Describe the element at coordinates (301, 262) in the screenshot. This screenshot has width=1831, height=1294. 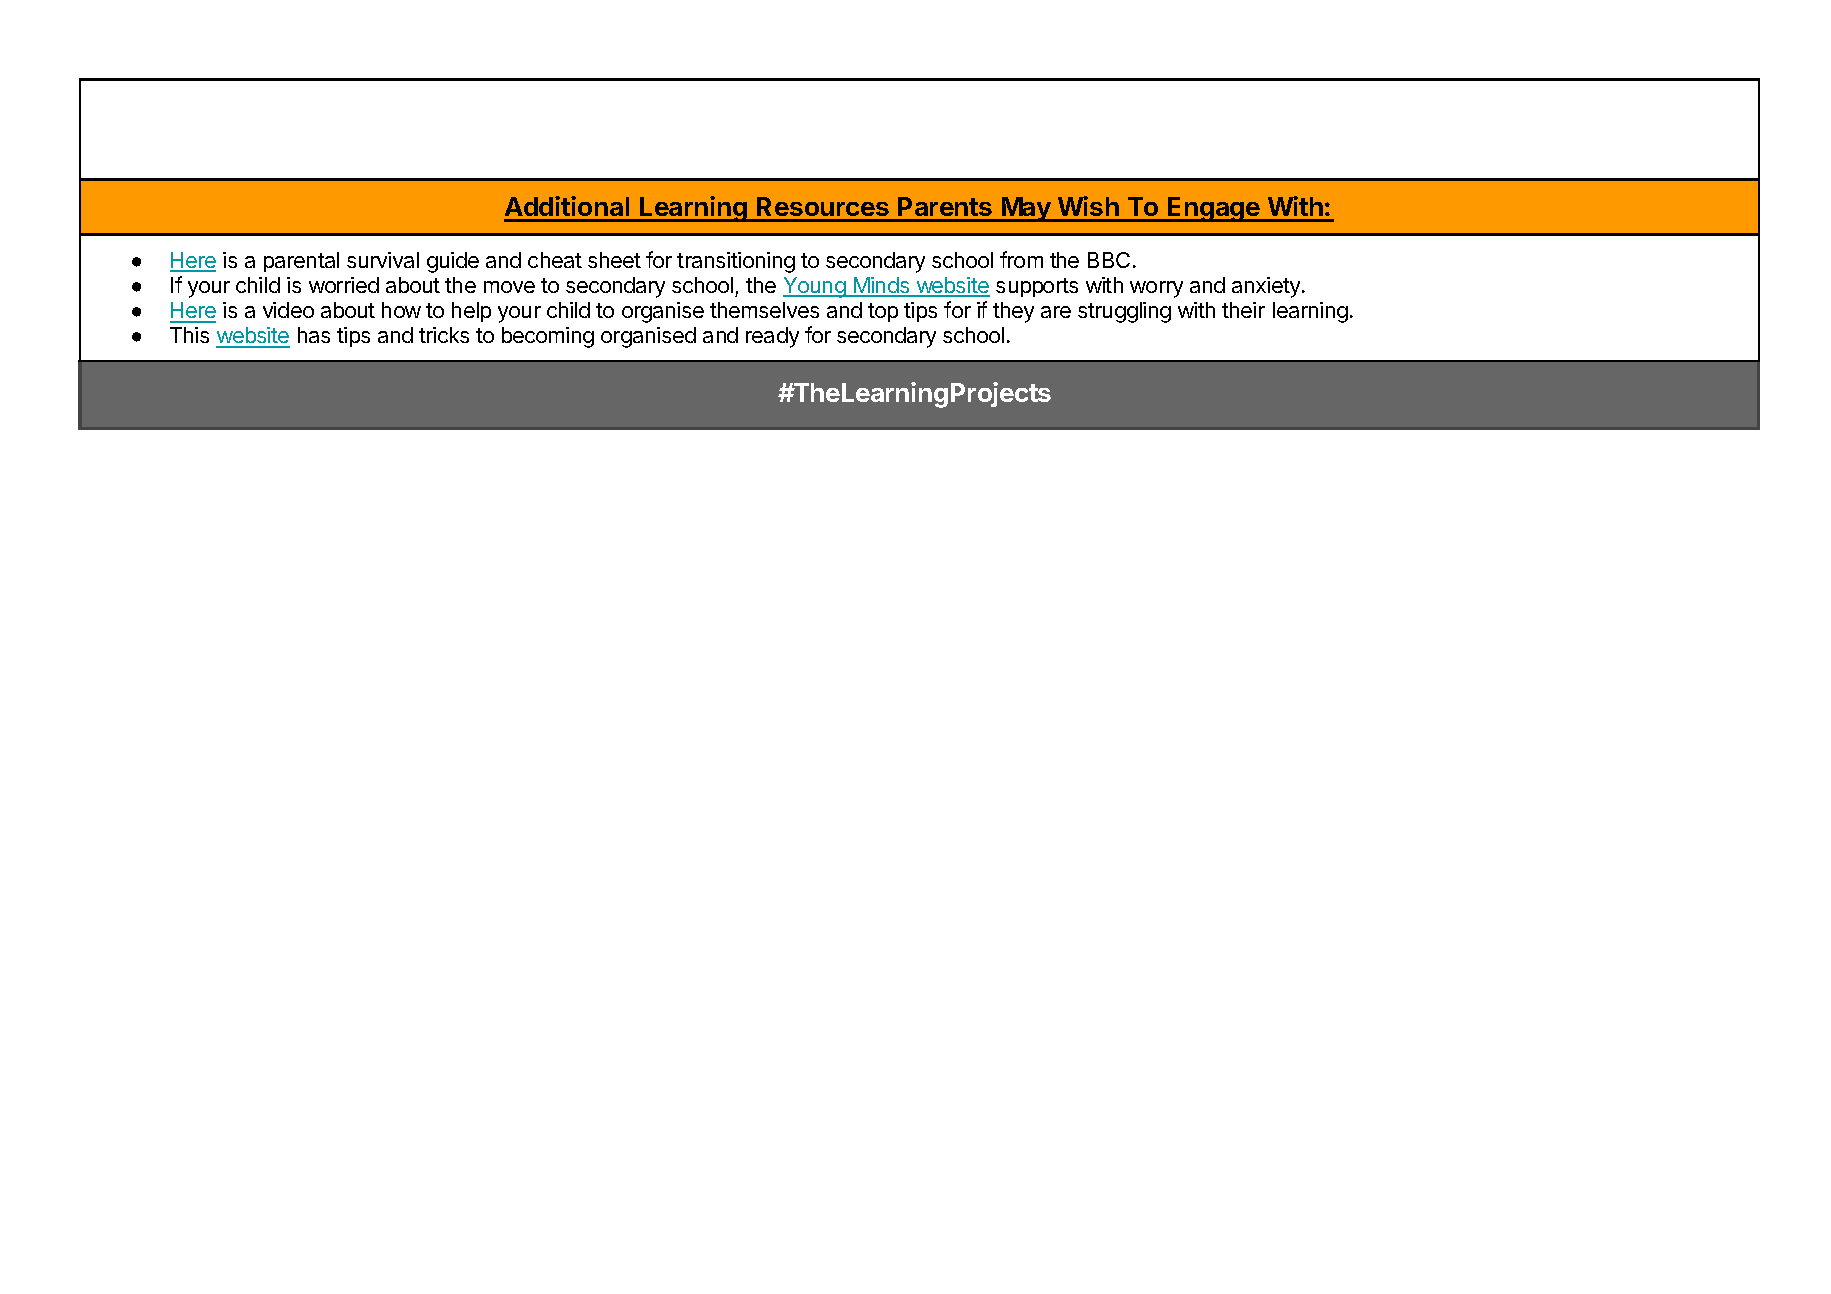
I see `parental` at that location.
